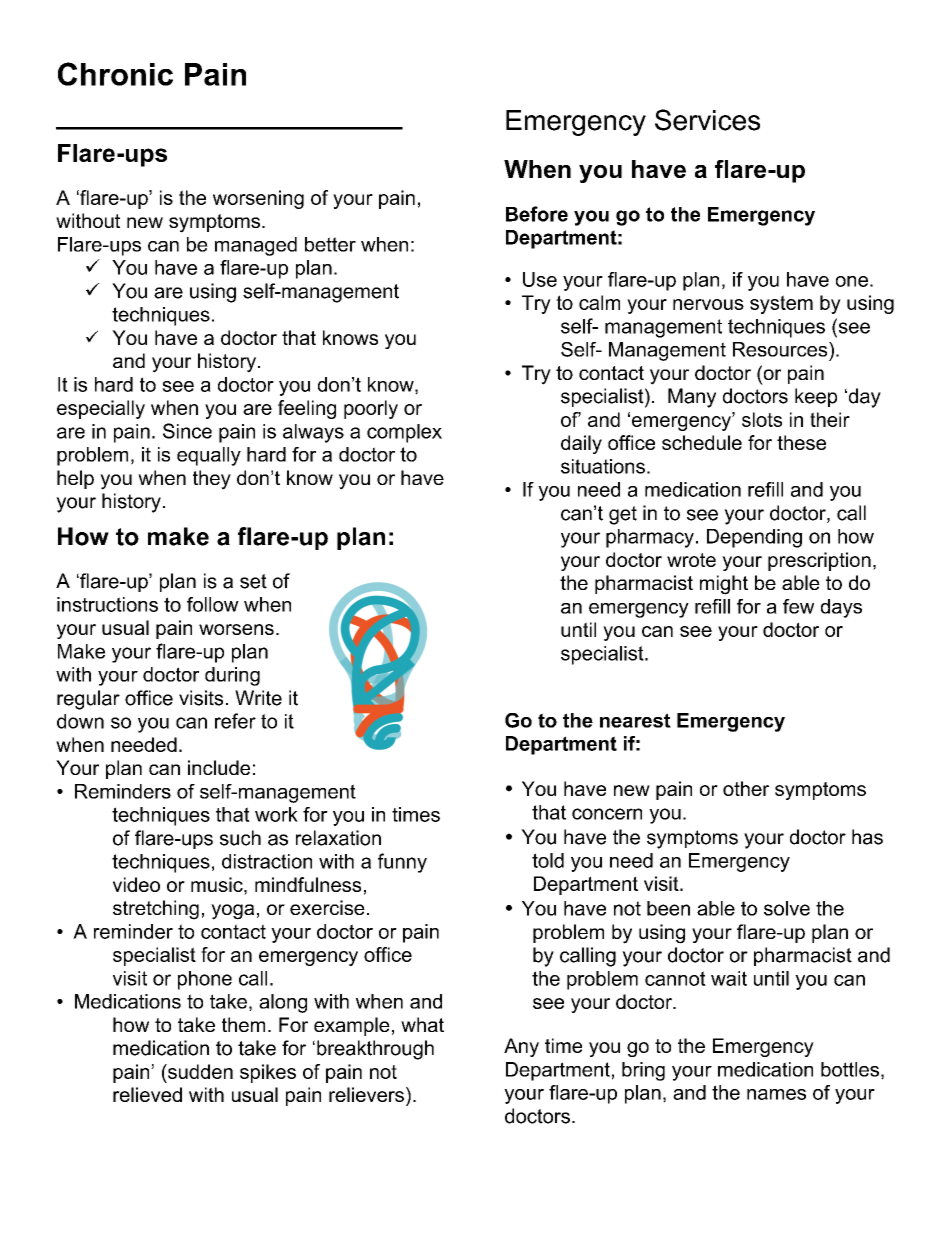 This image has width=952, height=1233. What do you see at coordinates (707, 120) in the image?
I see `Services` at bounding box center [707, 120].
